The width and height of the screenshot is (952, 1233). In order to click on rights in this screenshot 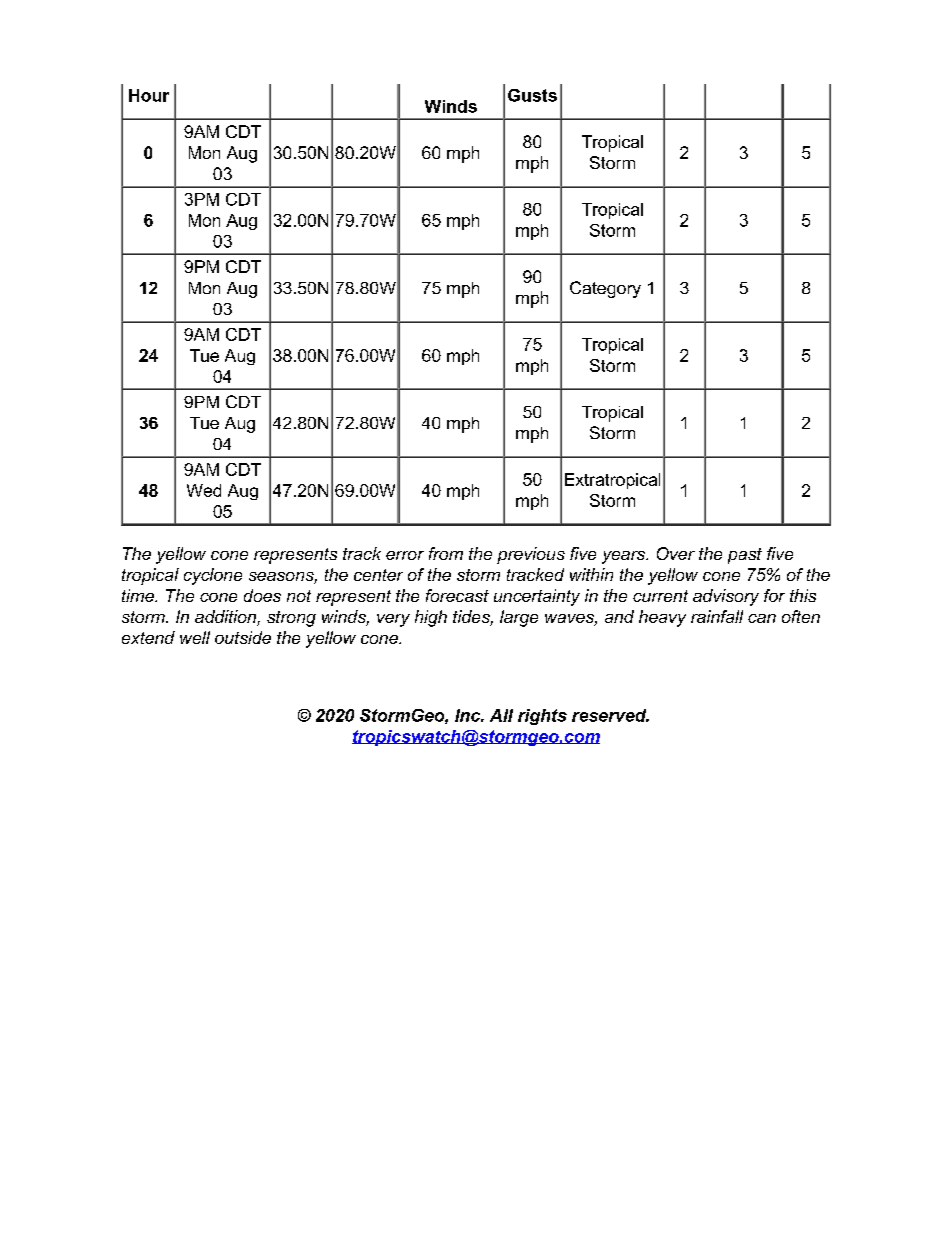, I will do `click(542, 717)`.
